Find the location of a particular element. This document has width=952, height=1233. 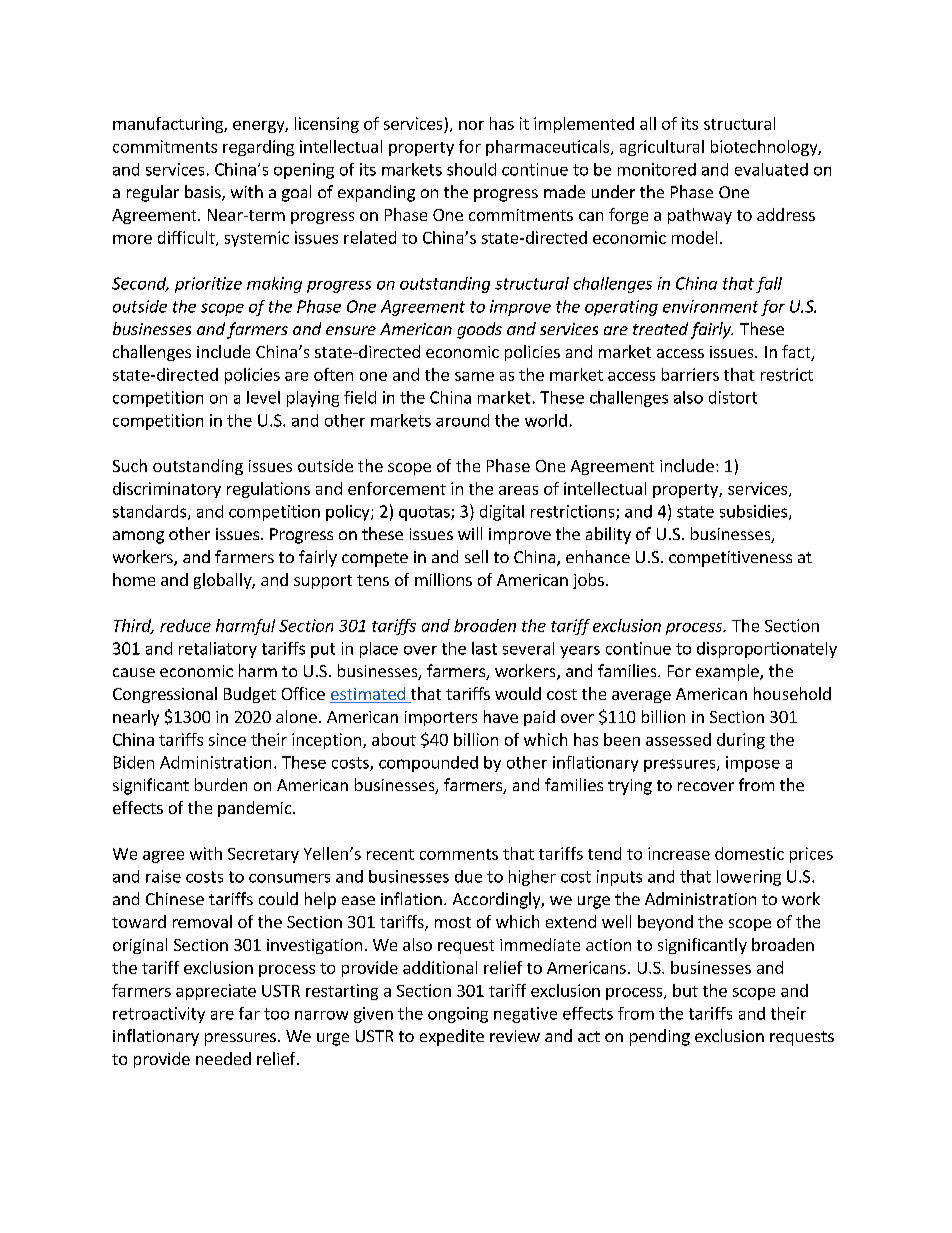

evaluated is located at coordinates (771, 169).
